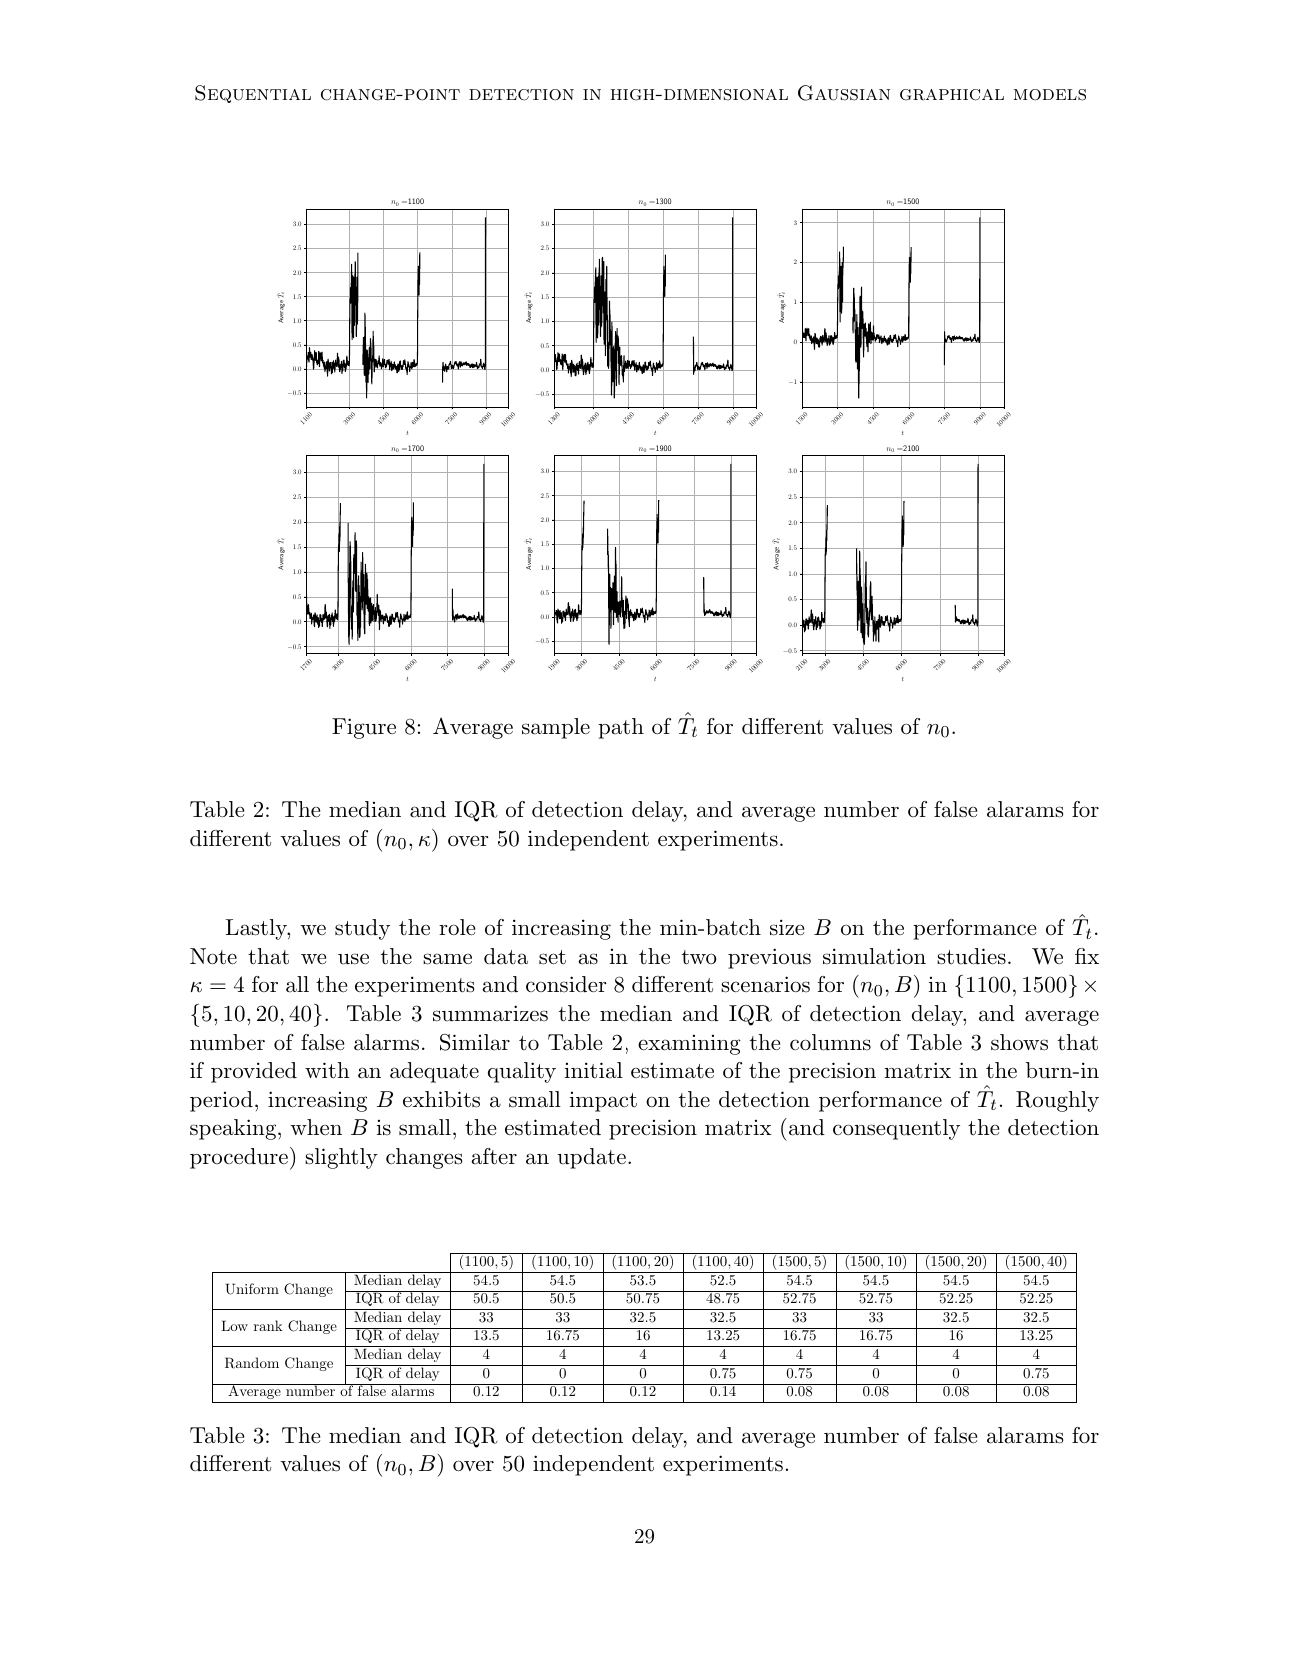 The width and height of the image is (1289, 1668). I want to click on Figure, so click(364, 728).
